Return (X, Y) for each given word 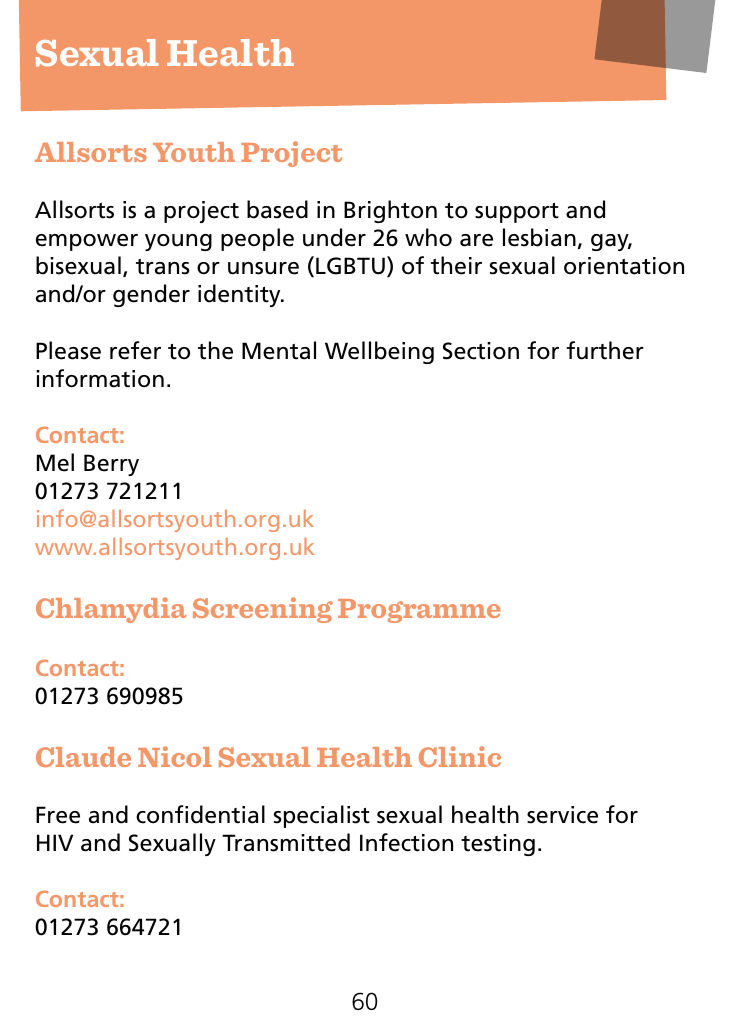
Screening (263, 610)
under (334, 237)
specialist (322, 816)
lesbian (539, 237)
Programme (419, 611)
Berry (111, 465)
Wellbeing (379, 352)
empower (87, 242)
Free (58, 815)
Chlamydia (111, 610)
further (605, 350)
